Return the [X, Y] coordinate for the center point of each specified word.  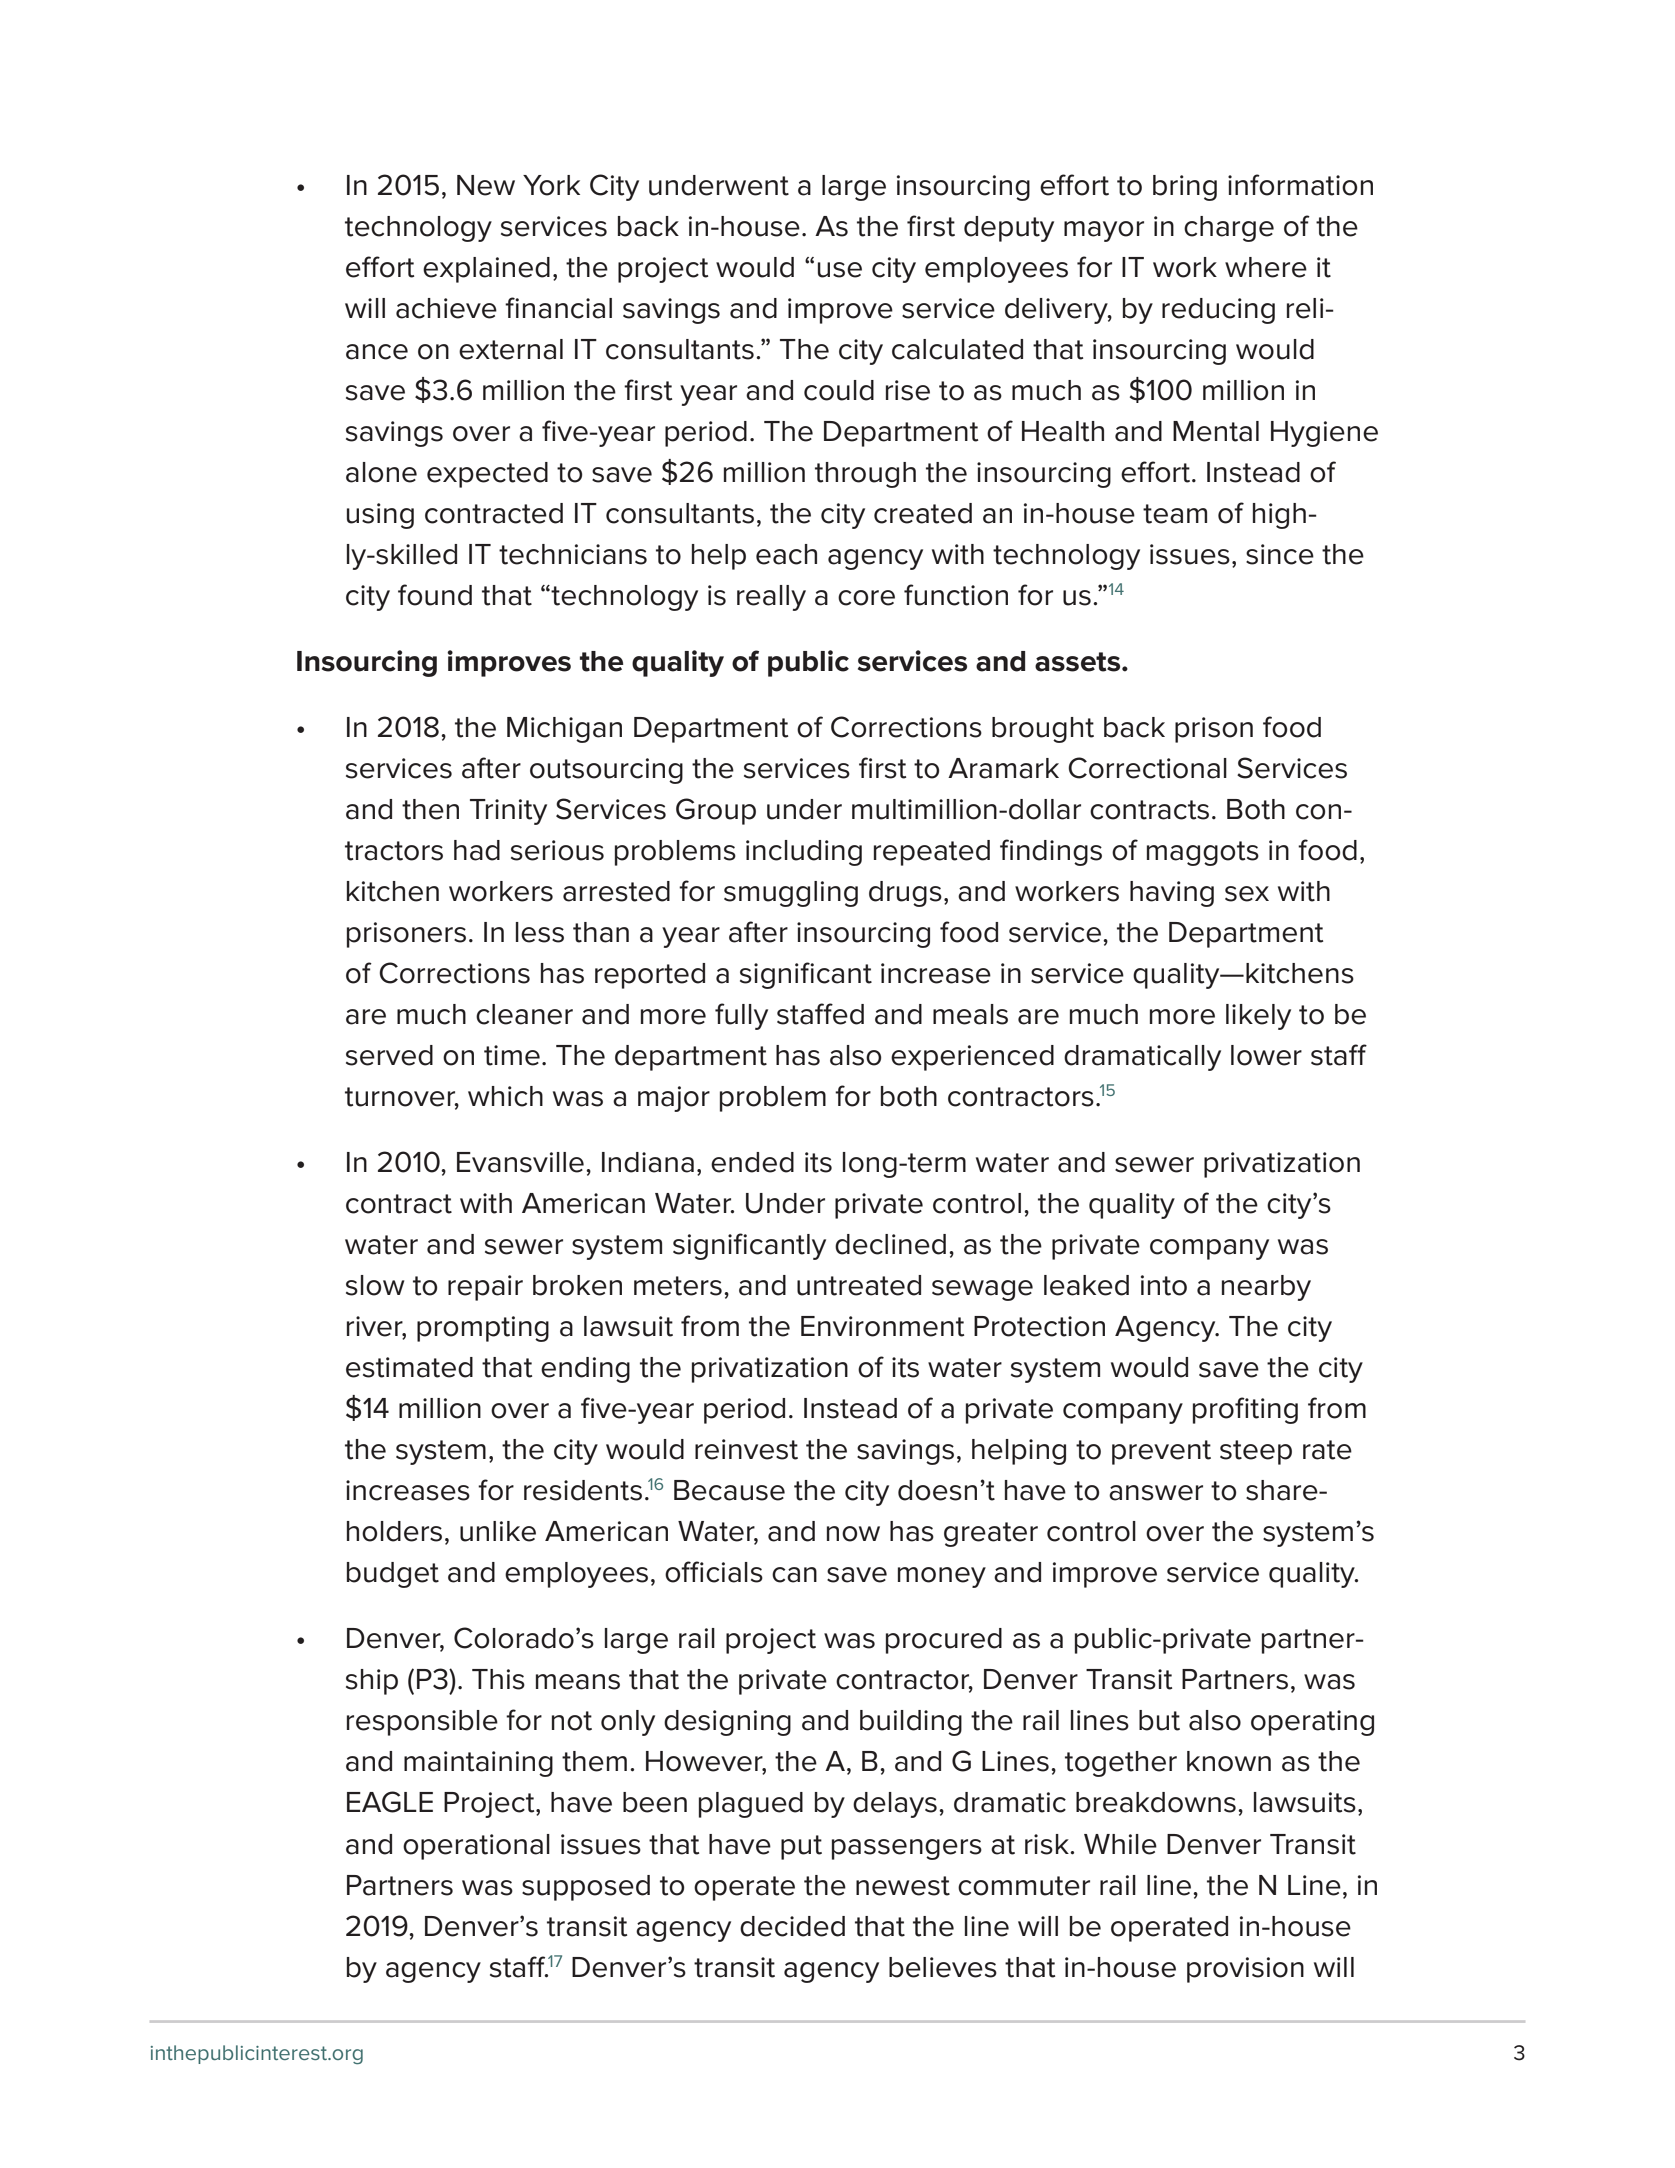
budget [393, 1575]
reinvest [746, 1449]
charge [1229, 229]
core [866, 598]
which [505, 1096]
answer [1156, 1493]
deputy [1009, 229]
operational [476, 1847]
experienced [972, 1058]
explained [486, 270]
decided [792, 1926]
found [435, 595]
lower [1266, 1055]
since [1280, 554]
